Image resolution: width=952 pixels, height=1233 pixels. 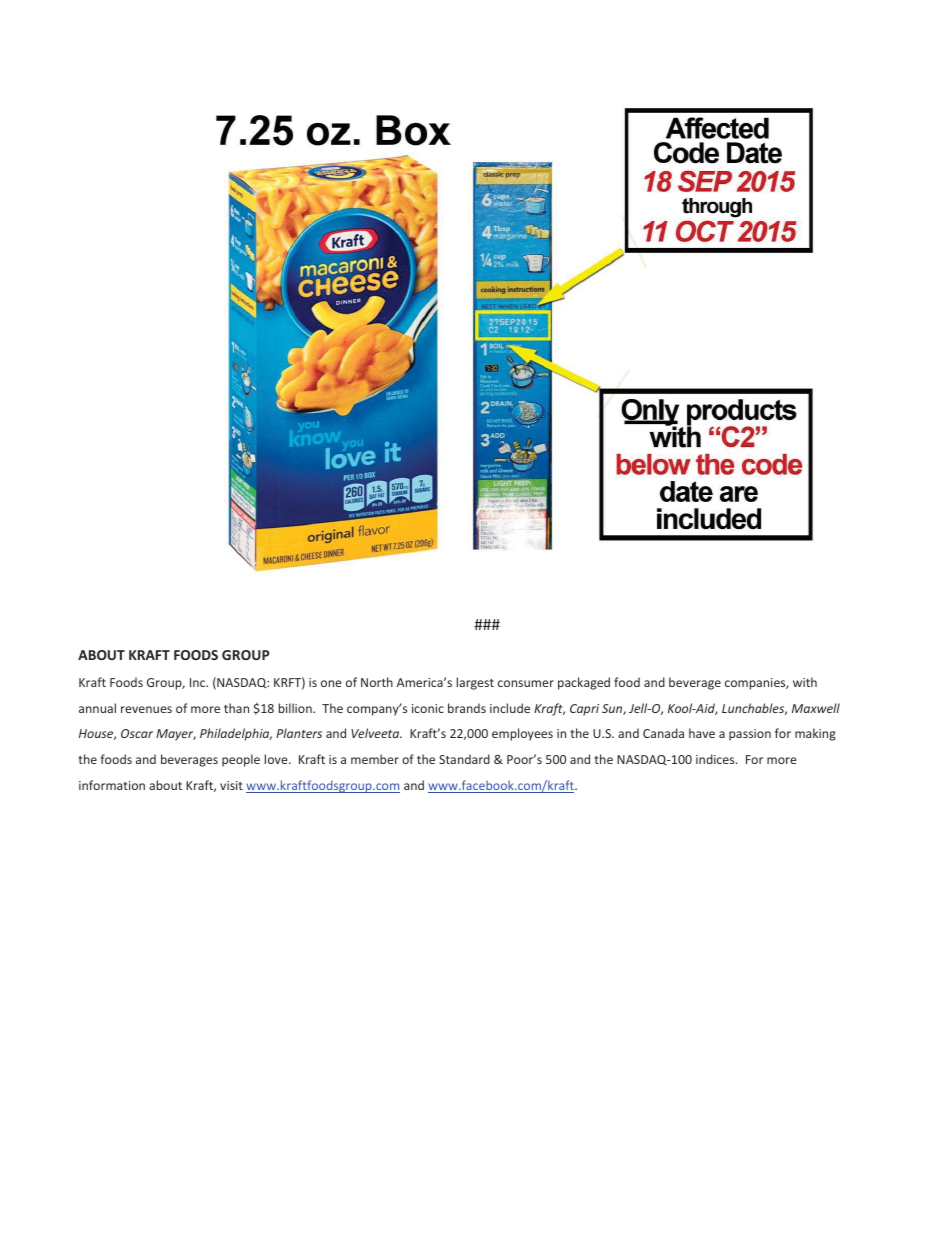 I want to click on brands, so click(x=467, y=708).
